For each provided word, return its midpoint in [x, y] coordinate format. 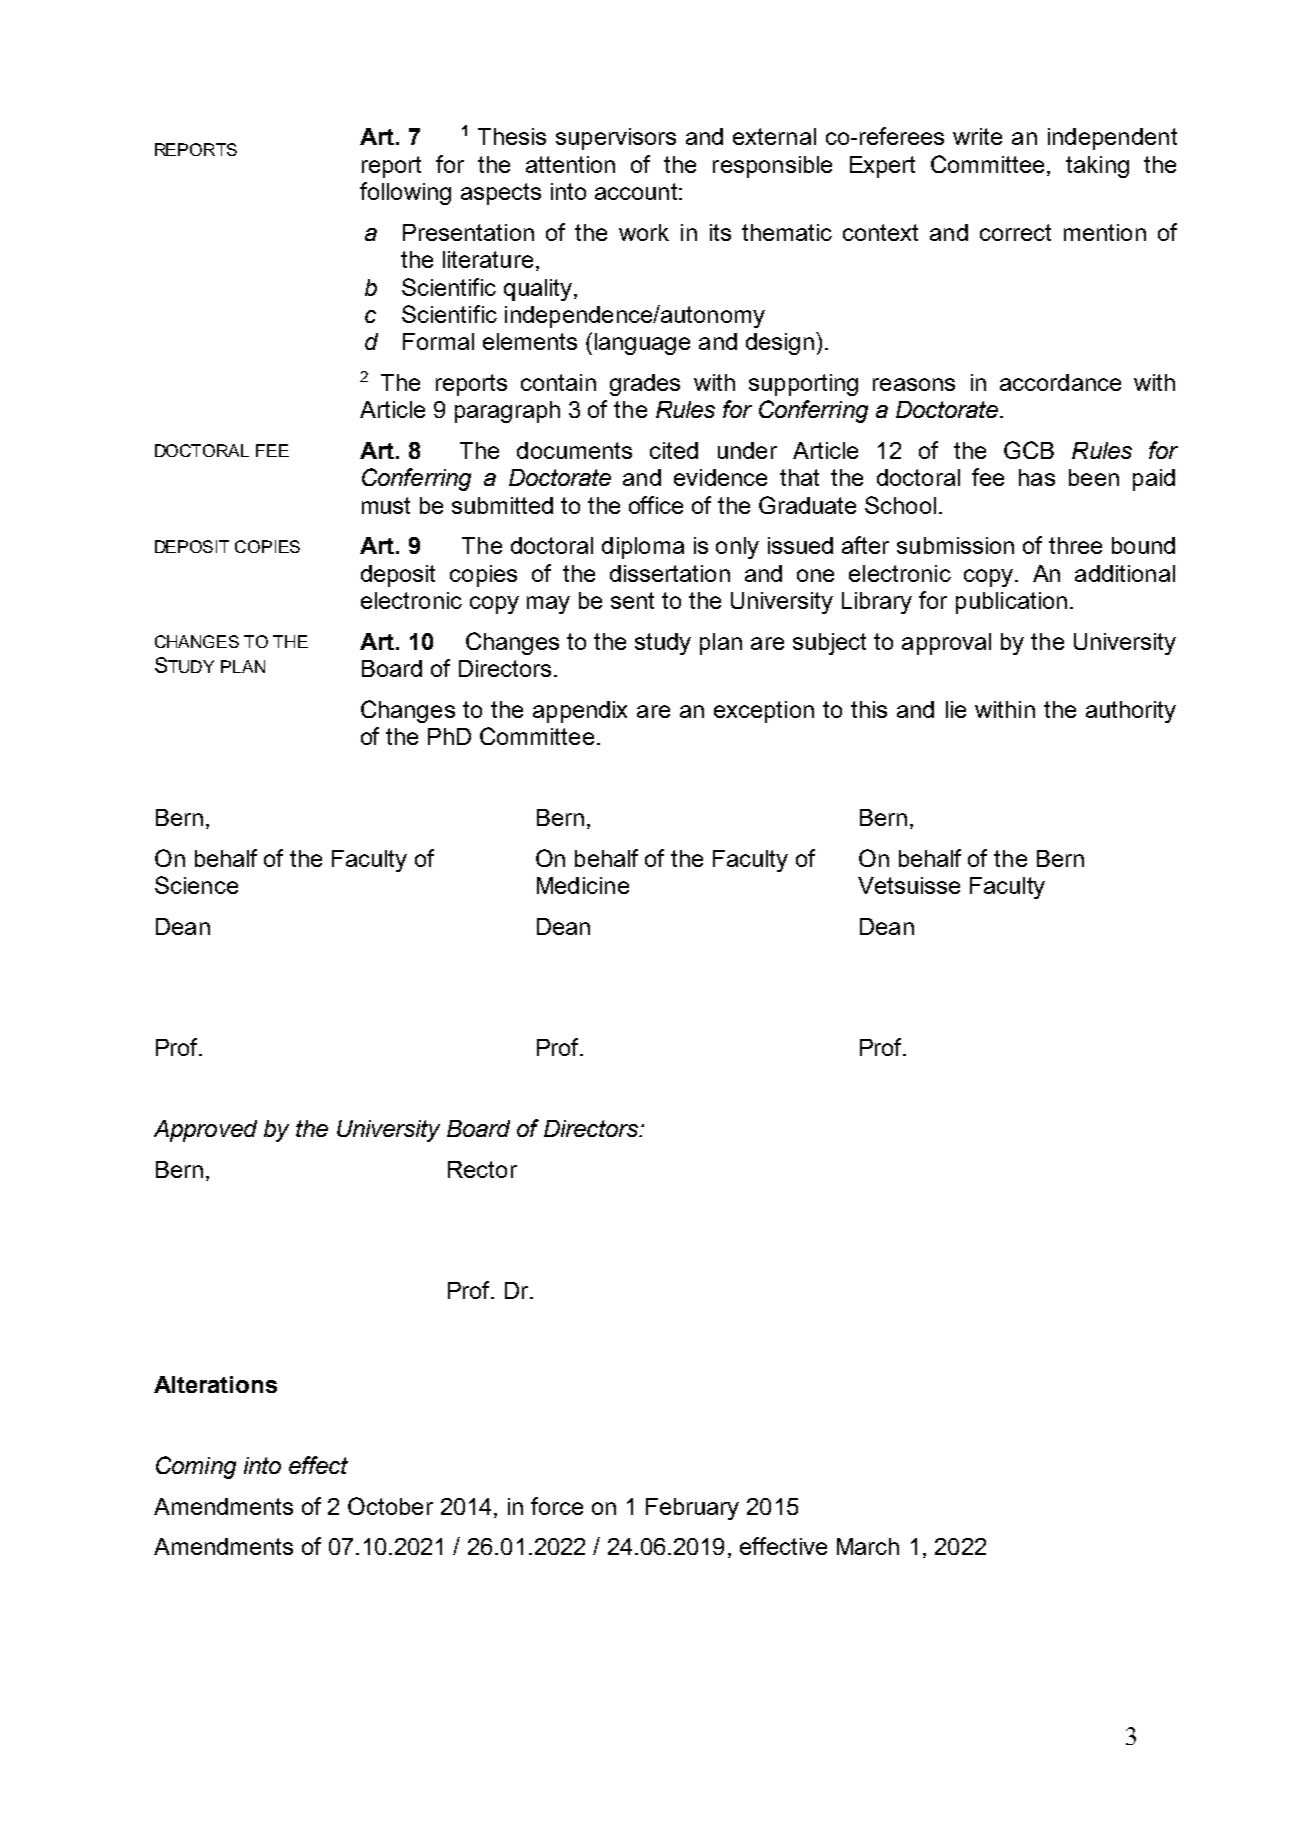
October [390, 1506]
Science [196, 885]
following [405, 193]
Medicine [583, 885]
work [644, 232]
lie [956, 709]
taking [1097, 167]
